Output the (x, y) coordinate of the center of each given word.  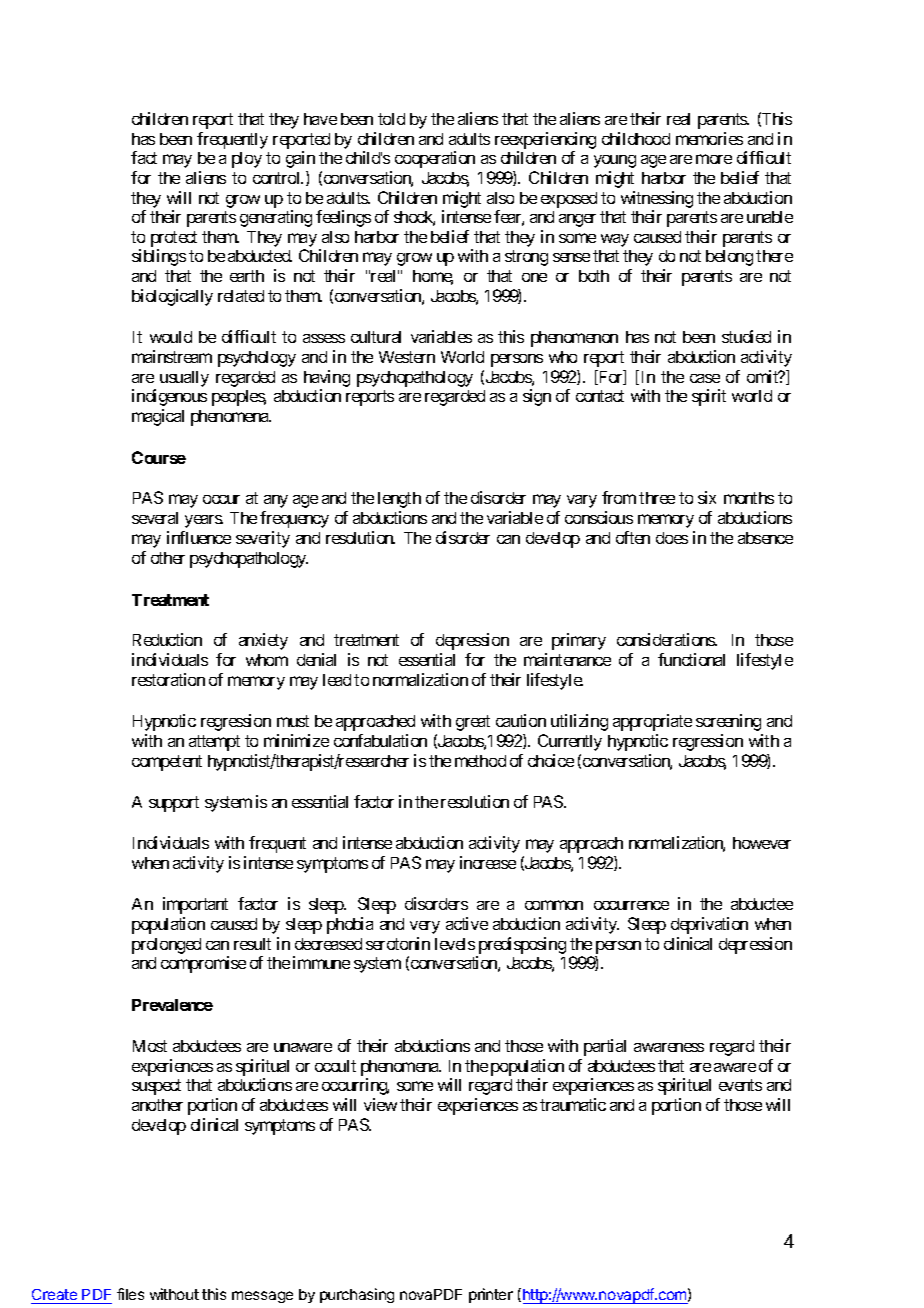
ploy (247, 160)
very (425, 927)
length (399, 500)
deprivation (709, 925)
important (195, 905)
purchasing (357, 1295)
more (714, 159)
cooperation (435, 159)
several (155, 518)
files (130, 1294)
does (672, 538)
